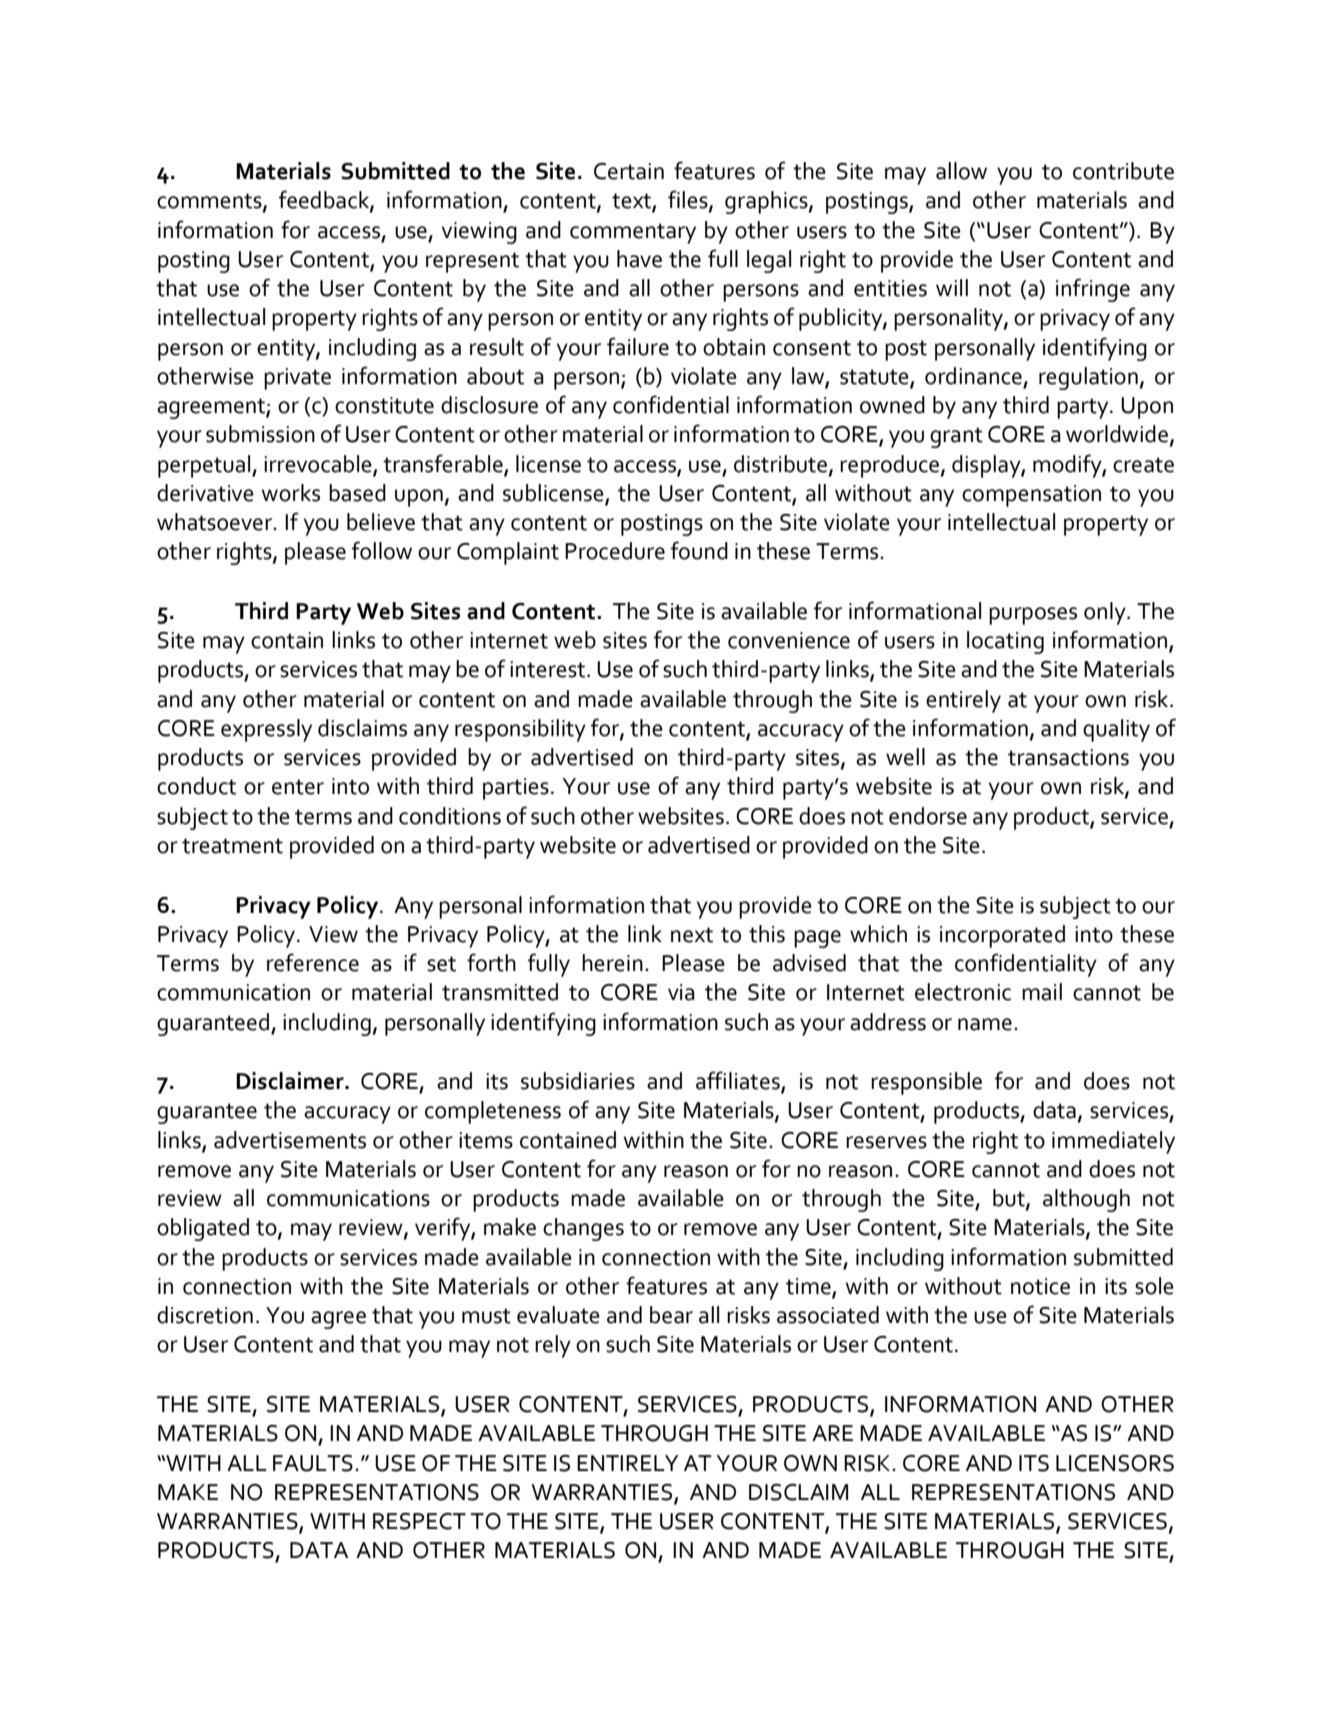 The height and width of the screenshot is (1724, 1332). I want to click on files, so click(689, 200).
